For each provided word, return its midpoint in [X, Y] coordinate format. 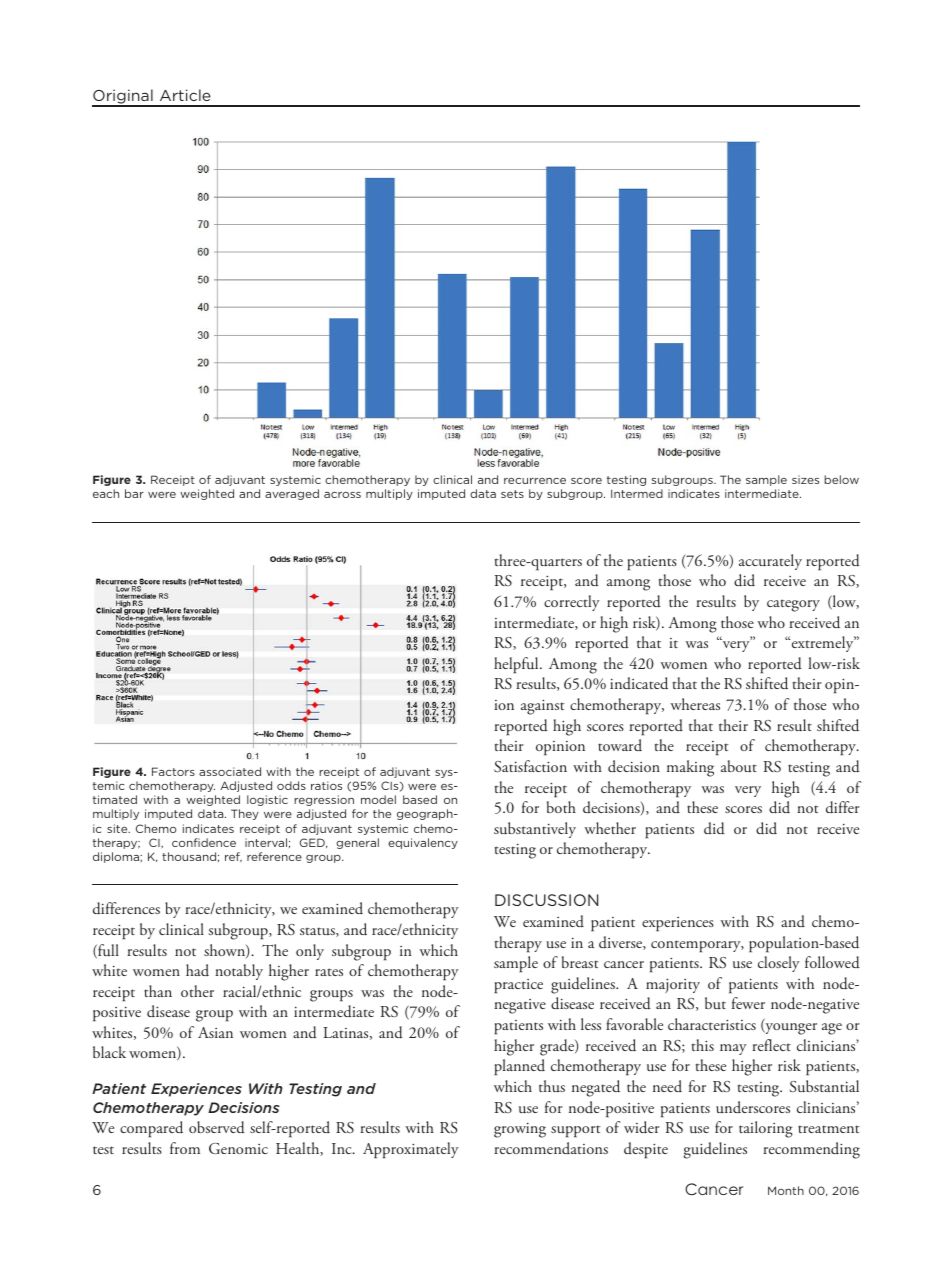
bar [134, 493]
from [185, 1148]
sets [512, 494]
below [841, 479]
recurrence [535, 481]
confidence [204, 842]
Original [123, 98]
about [739, 766]
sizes [805, 479]
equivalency [423, 843]
